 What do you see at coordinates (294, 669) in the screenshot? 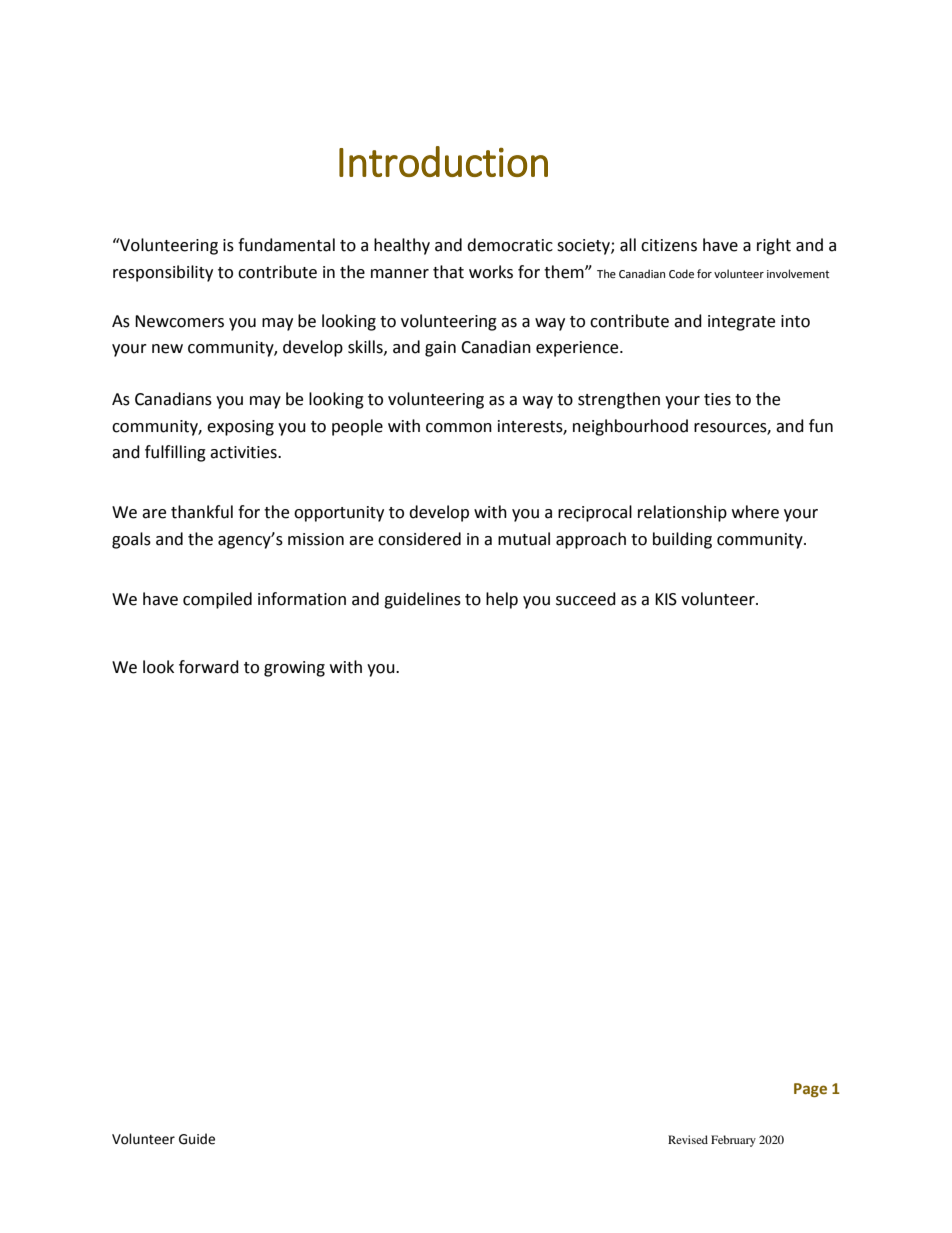
I see `growing` at bounding box center [294, 669].
